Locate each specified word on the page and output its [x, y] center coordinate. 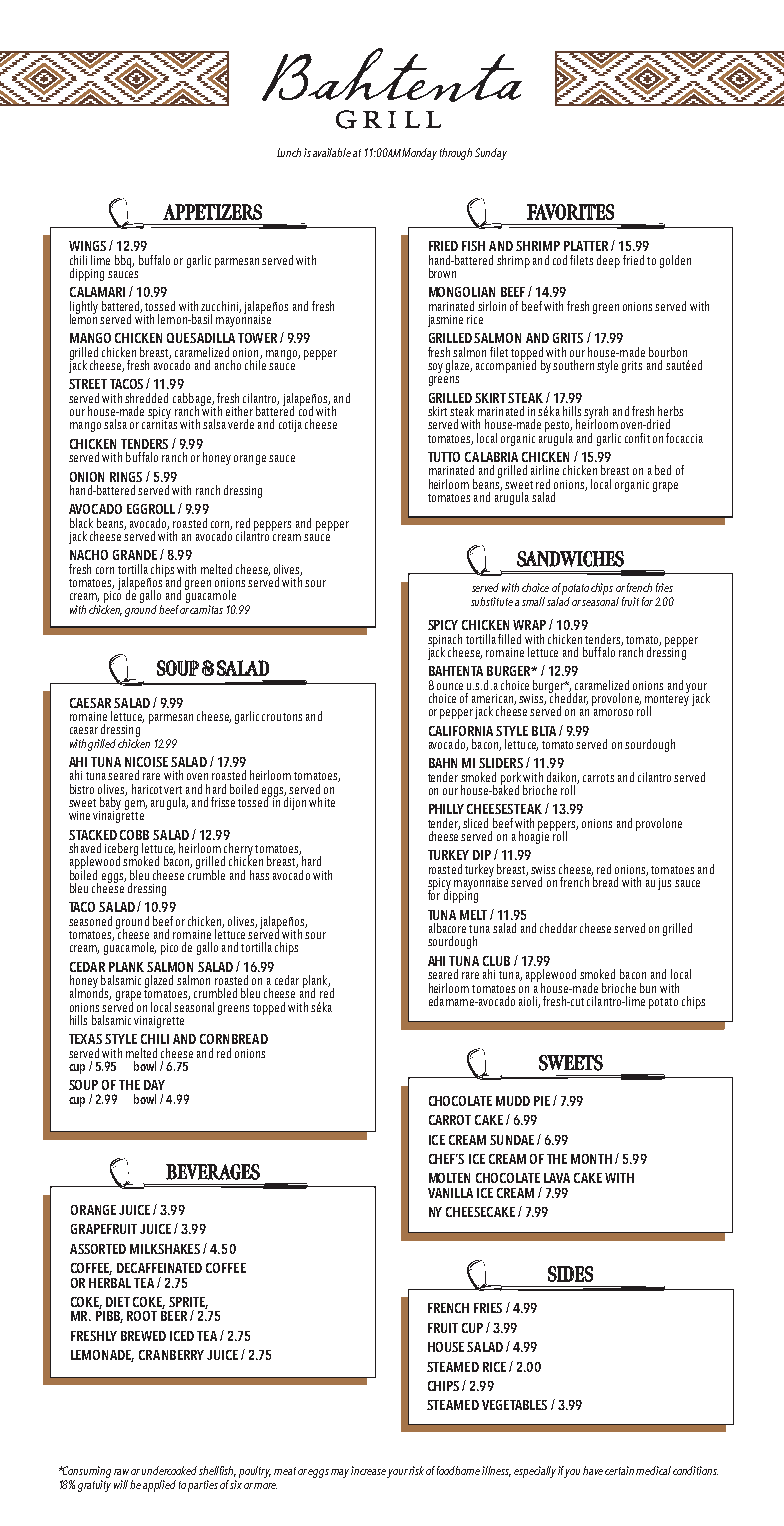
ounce [450, 686]
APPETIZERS [212, 212]
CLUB [496, 961]
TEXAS [85, 1039]
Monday [419, 154]
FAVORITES [570, 212]
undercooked [171, 1470]
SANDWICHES [570, 559]
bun [648, 988]
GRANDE [135, 555]
